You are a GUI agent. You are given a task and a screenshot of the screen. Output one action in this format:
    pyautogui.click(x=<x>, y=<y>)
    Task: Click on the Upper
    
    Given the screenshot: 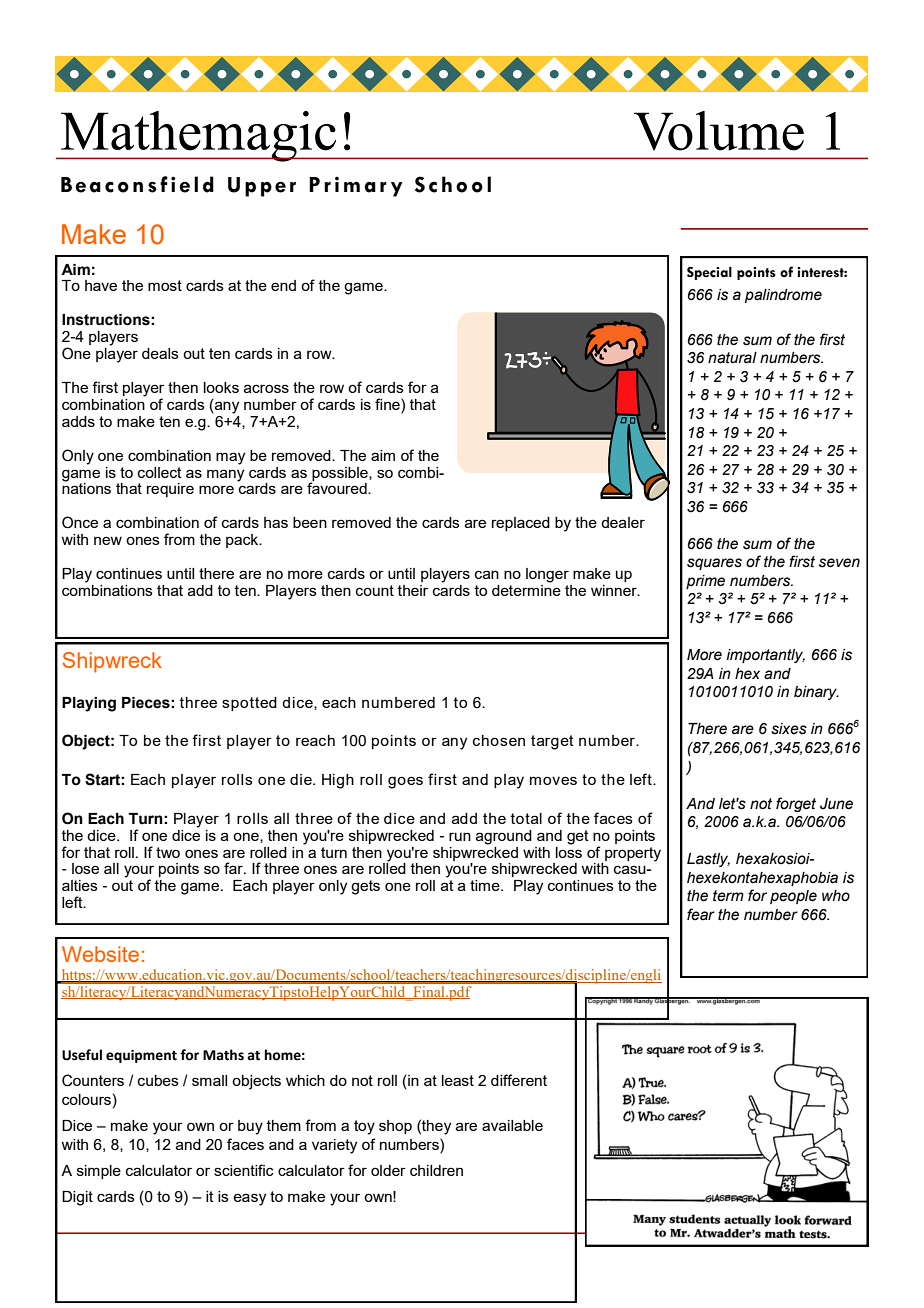 What is the action you would take?
    pyautogui.click(x=262, y=187)
